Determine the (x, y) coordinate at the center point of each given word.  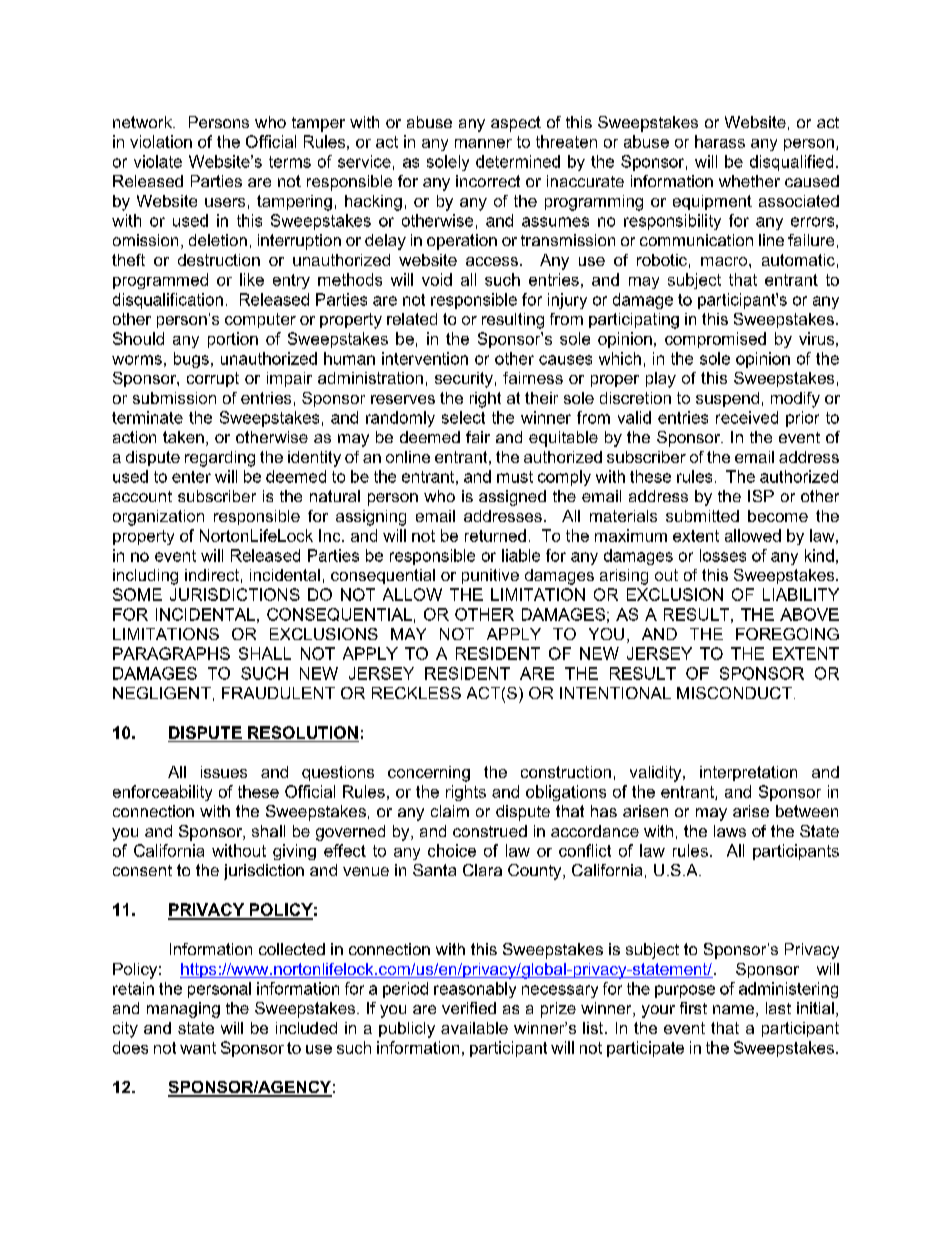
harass (720, 141)
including (145, 577)
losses (723, 555)
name (733, 1009)
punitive (490, 576)
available (474, 1028)
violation (161, 141)
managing (183, 1010)
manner (483, 143)
